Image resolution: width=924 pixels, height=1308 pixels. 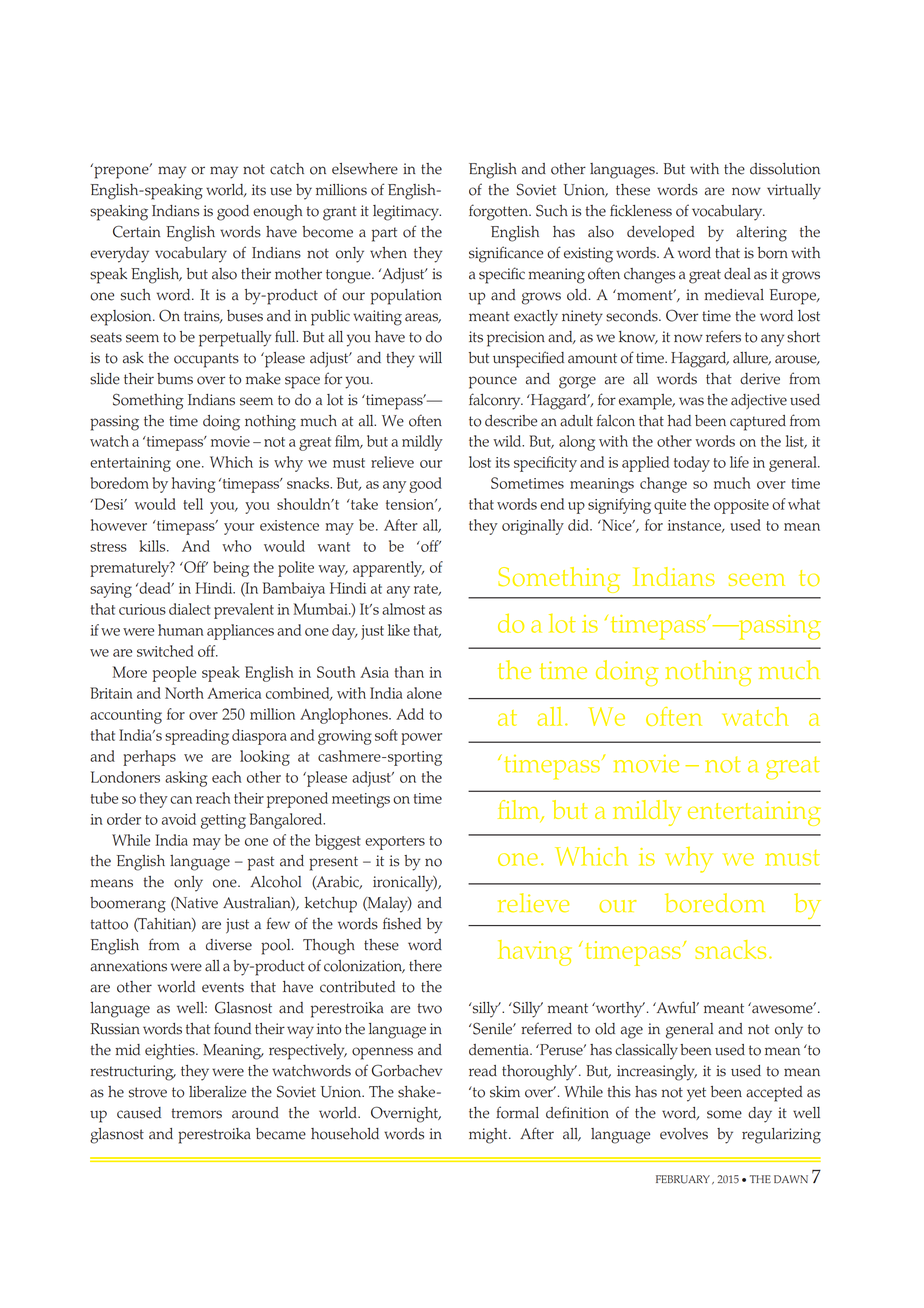 What do you see at coordinates (761, 234) in the screenshot?
I see `altering` at bounding box center [761, 234].
